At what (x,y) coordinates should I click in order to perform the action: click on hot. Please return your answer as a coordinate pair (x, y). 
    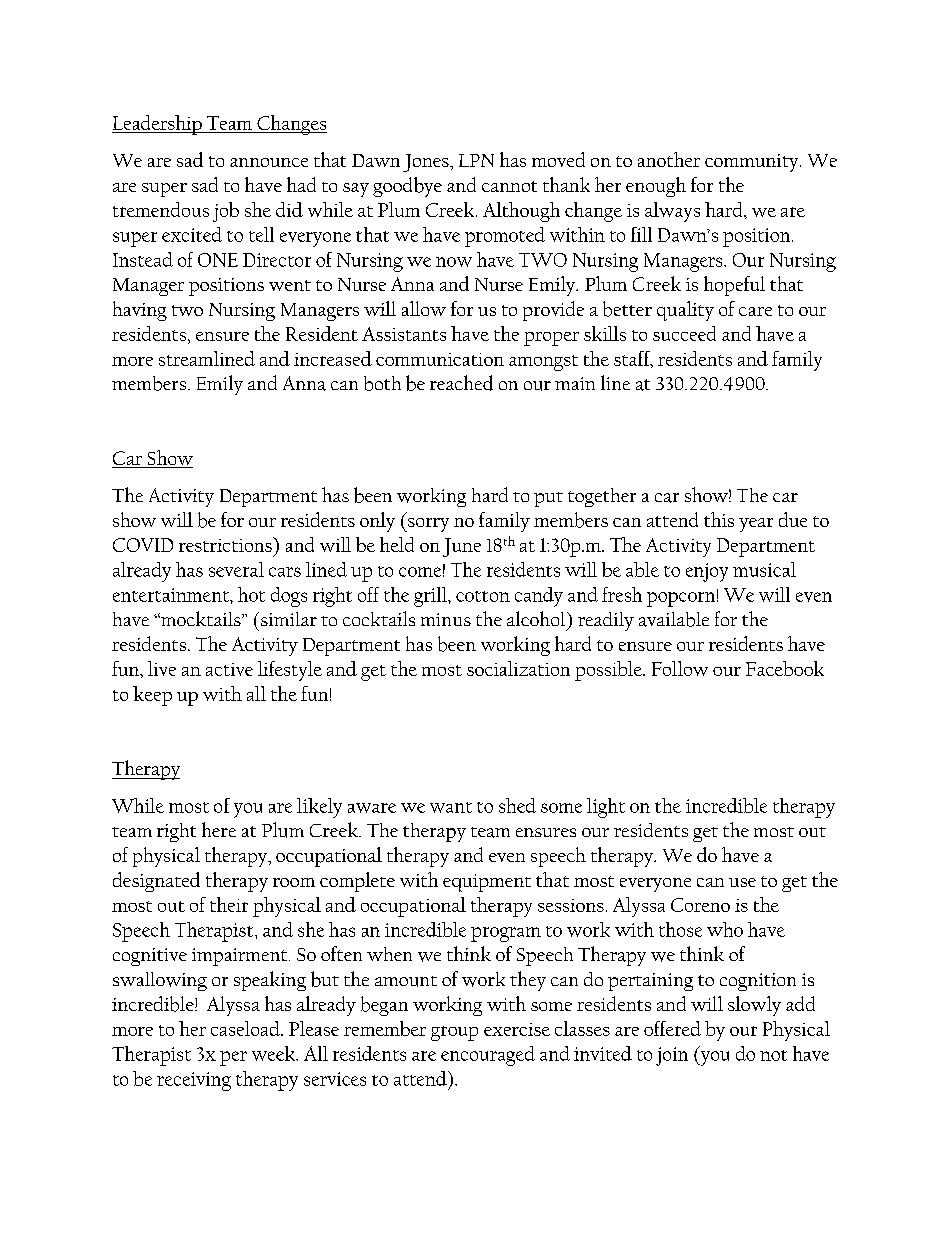
    Looking at the image, I should click on (251, 594).
